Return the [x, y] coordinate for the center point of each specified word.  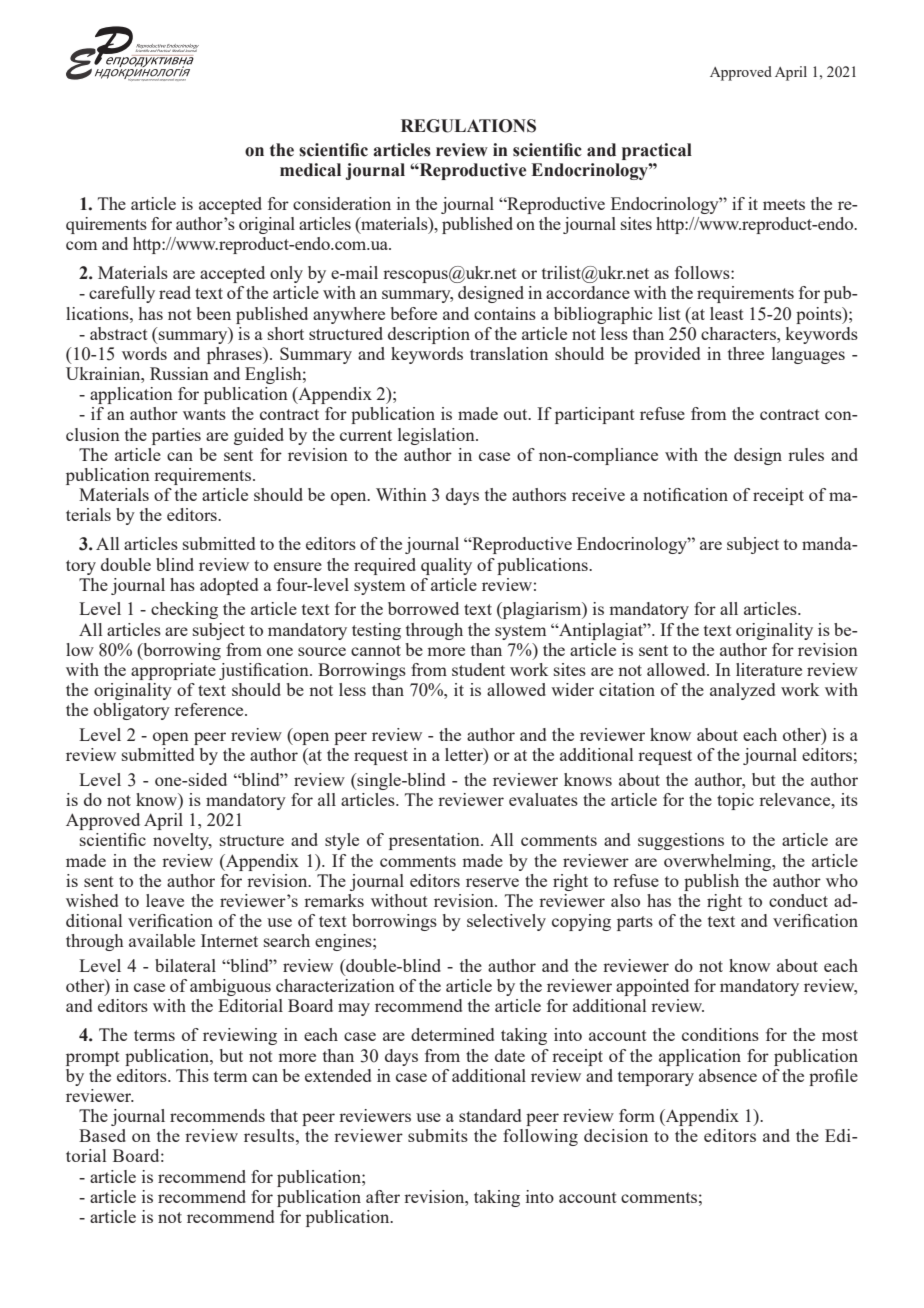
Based [102, 1135]
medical [310, 170]
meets [784, 204]
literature [769, 669]
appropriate [173, 671]
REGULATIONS [468, 126]
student [478, 669]
